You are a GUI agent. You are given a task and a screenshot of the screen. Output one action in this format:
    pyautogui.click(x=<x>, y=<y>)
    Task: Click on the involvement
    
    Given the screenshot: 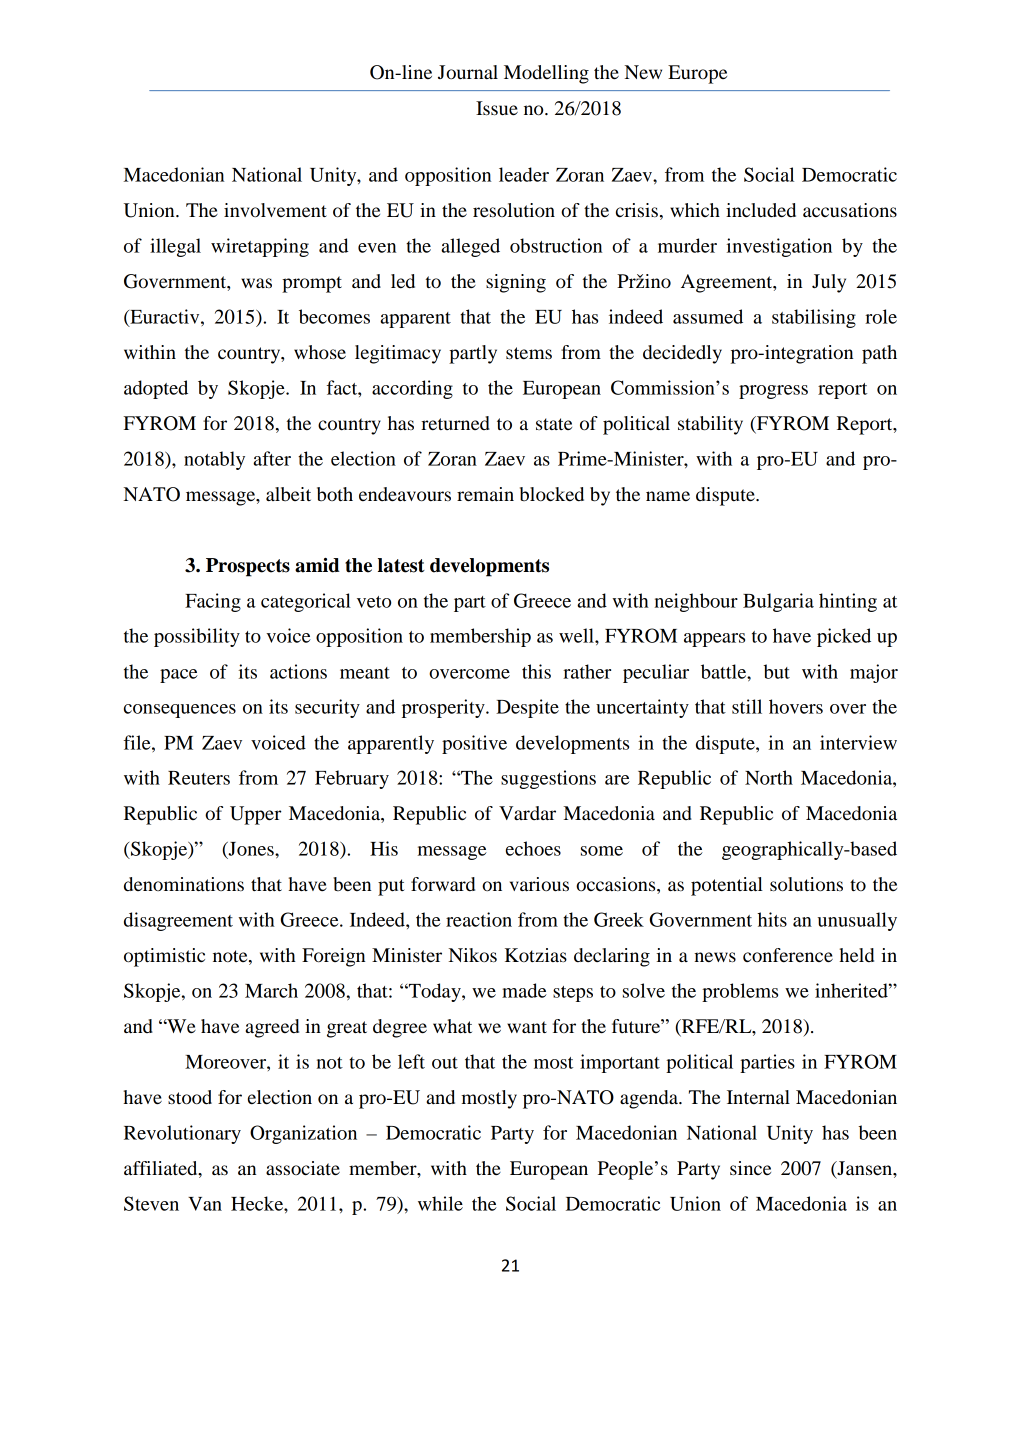 What is the action you would take?
    pyautogui.click(x=275, y=210)
